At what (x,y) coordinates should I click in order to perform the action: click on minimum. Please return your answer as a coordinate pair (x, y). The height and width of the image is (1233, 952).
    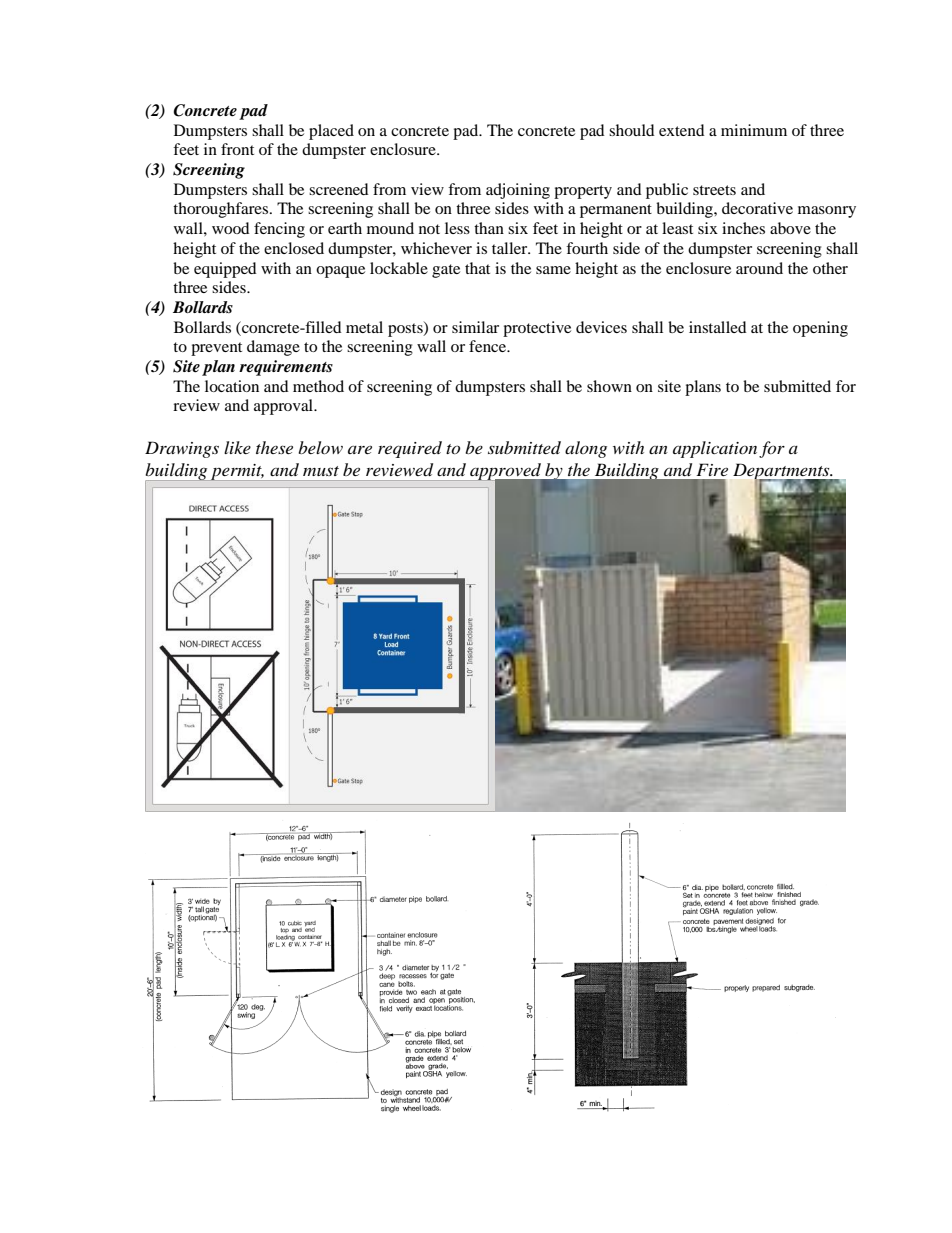
    Looking at the image, I should click on (754, 130).
